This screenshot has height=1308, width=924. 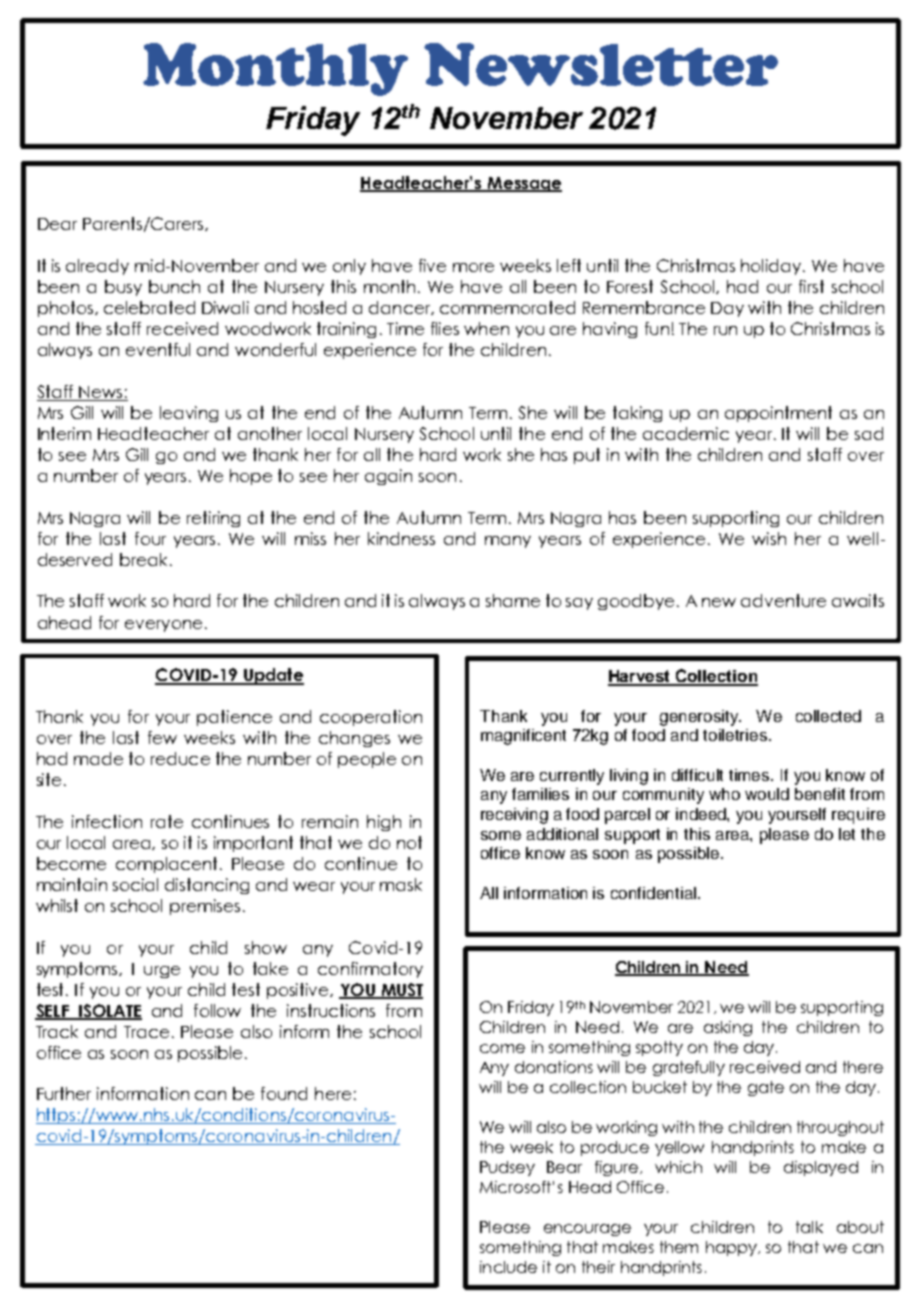 I want to click on many, so click(x=508, y=542).
